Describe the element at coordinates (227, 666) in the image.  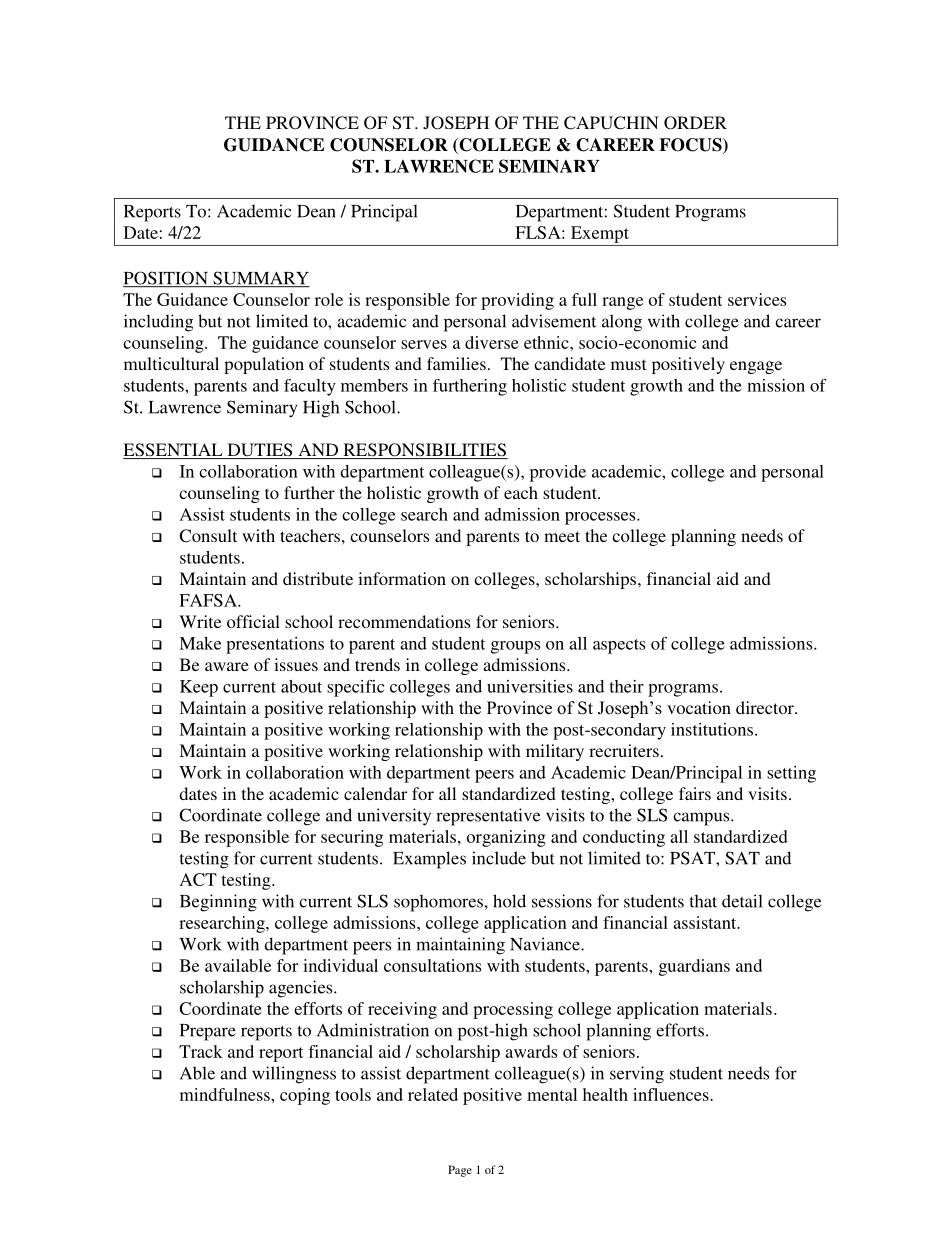
I see `aware` at that location.
